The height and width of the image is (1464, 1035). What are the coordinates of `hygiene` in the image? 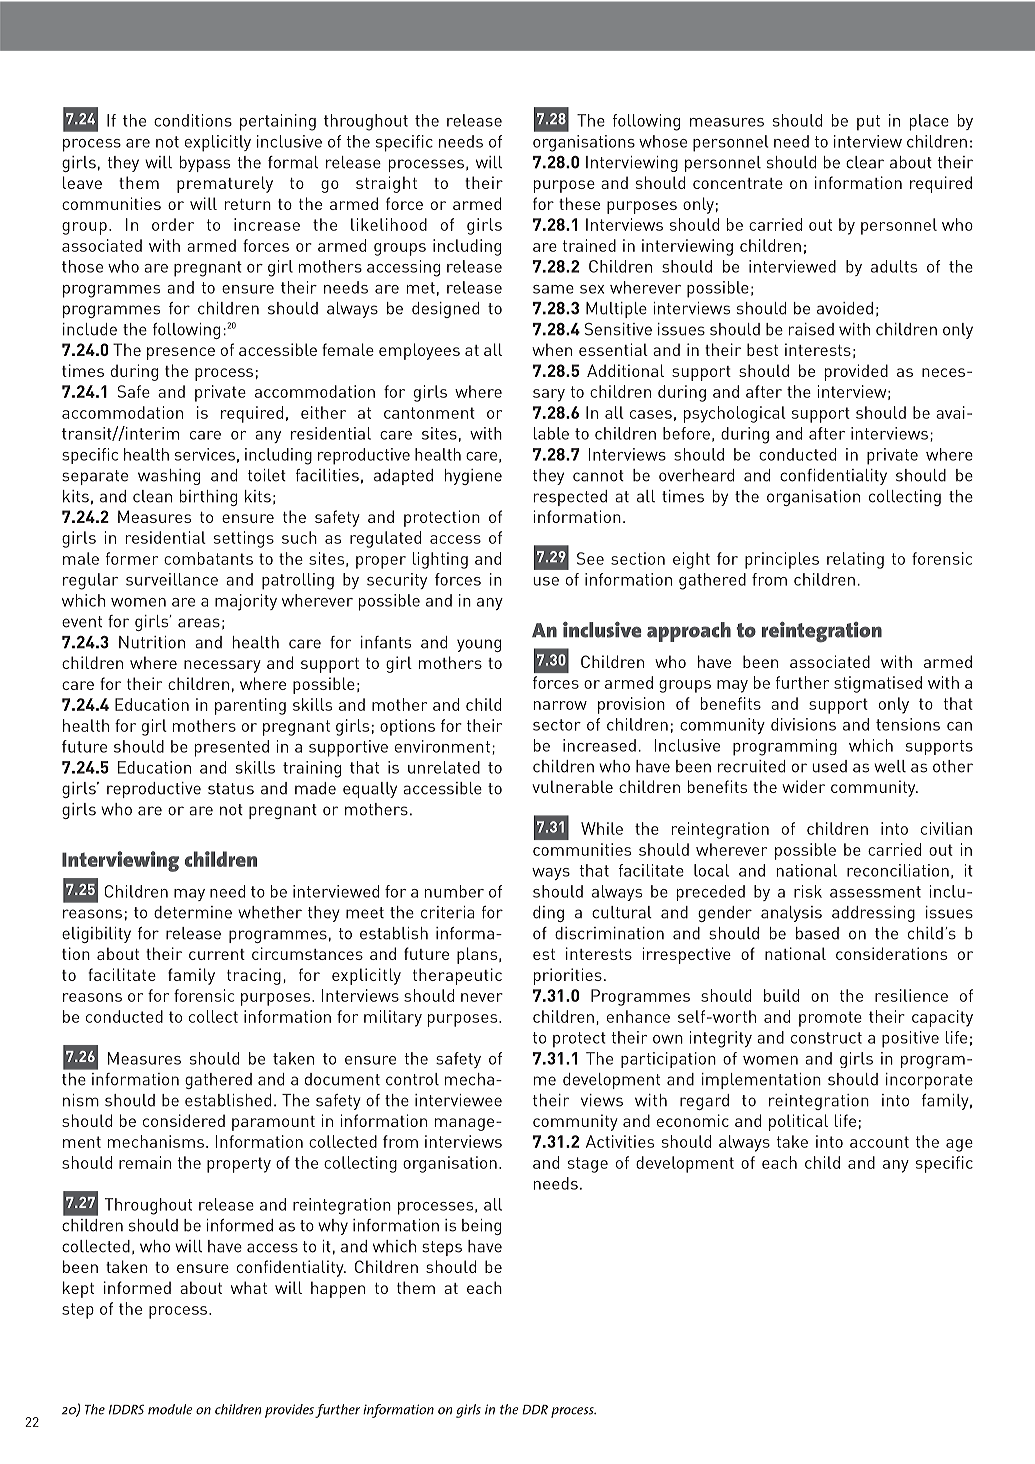 It's located at (473, 477).
